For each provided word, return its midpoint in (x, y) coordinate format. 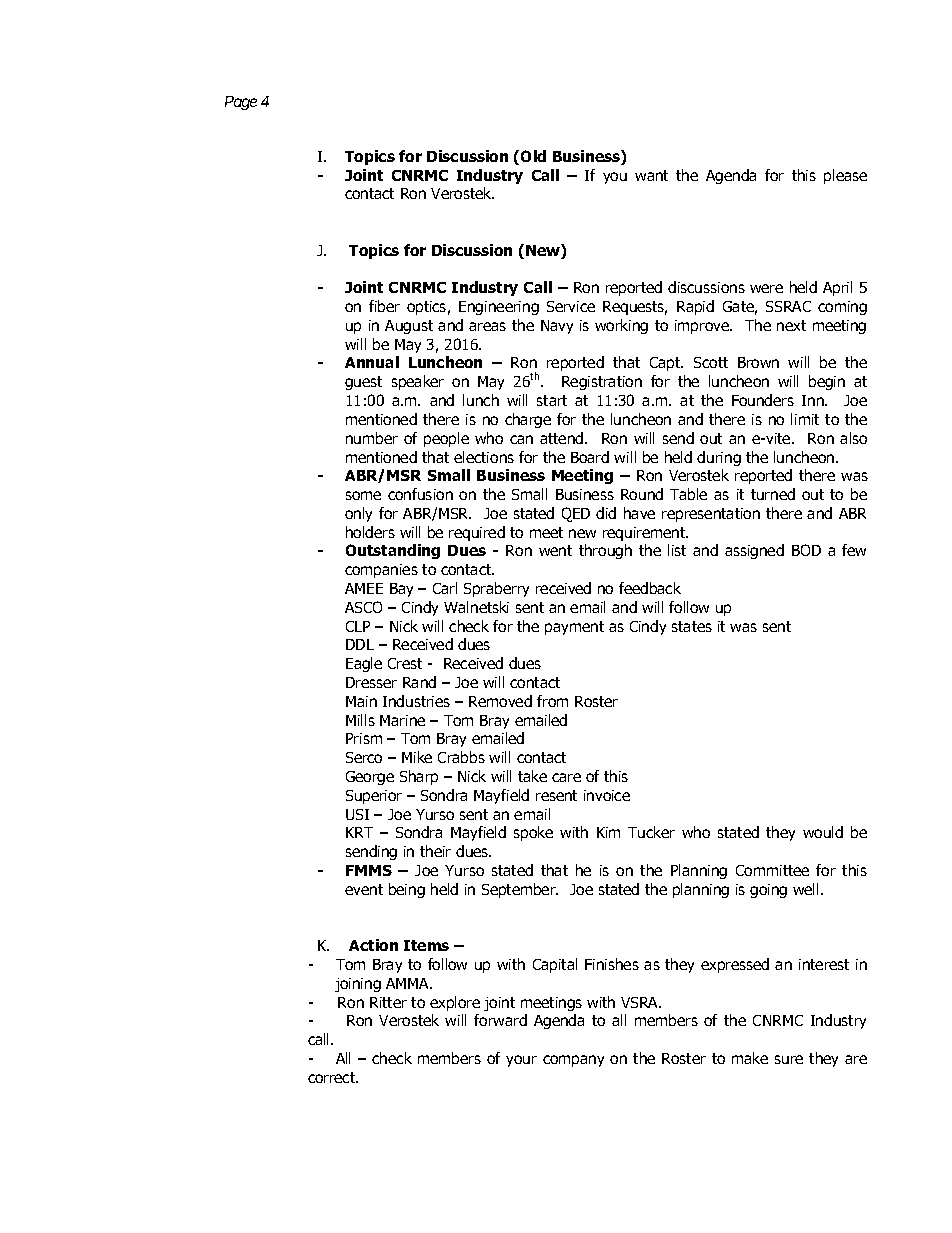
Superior (374, 797)
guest (363, 383)
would (823, 832)
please (845, 176)
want (651, 175)
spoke (533, 833)
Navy (557, 327)
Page (241, 103)
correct (333, 1077)
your (521, 1061)
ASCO (363, 607)
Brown (758, 362)
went (555, 550)
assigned (754, 551)
